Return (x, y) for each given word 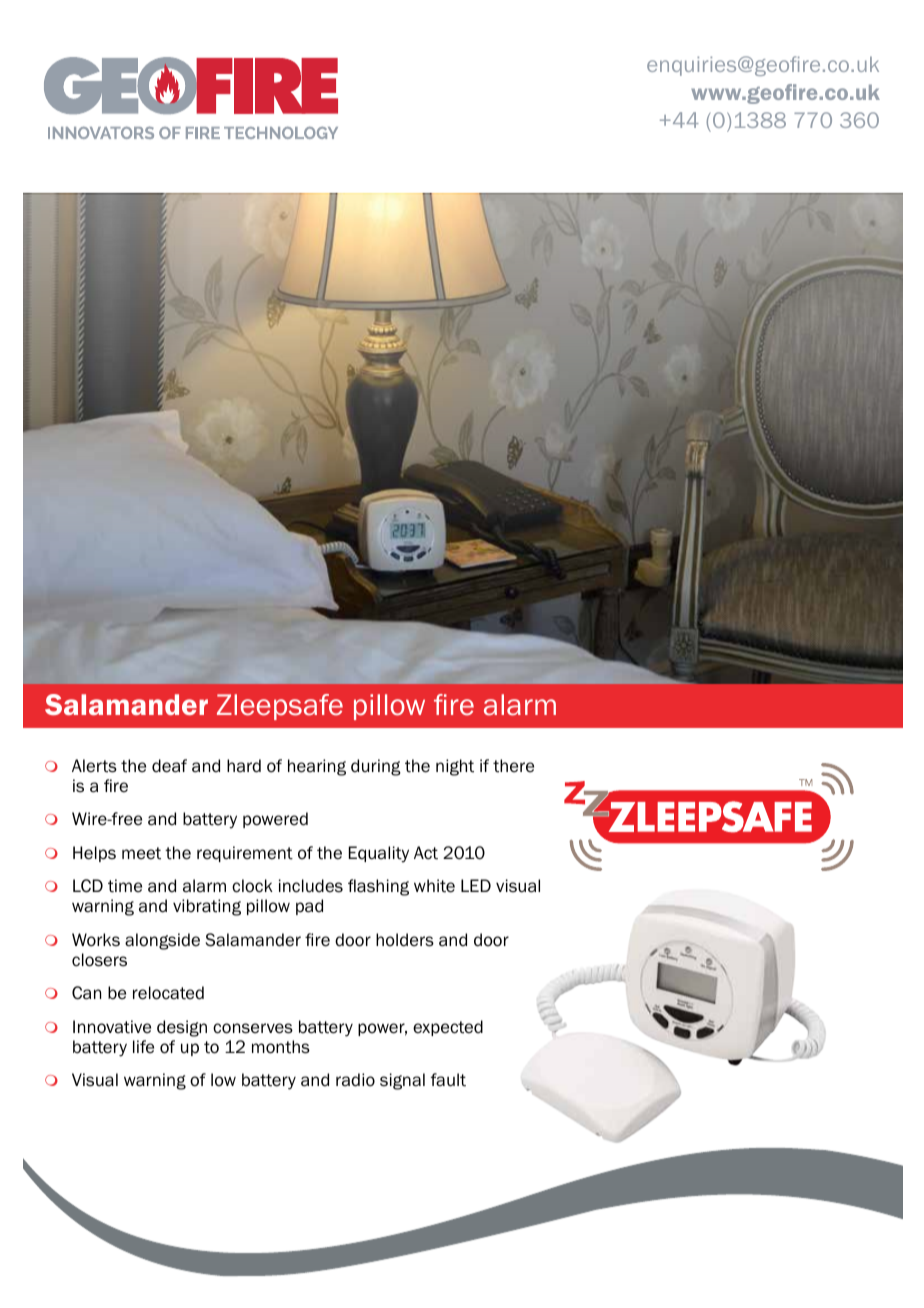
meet (141, 853)
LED (476, 885)
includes (311, 886)
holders (405, 940)
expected (448, 1028)
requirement (245, 854)
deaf (169, 766)
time (125, 886)
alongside (162, 941)
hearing (317, 767)
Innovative (112, 1027)
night (455, 767)
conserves (253, 1028)
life (143, 1047)
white (434, 886)
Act (426, 853)
